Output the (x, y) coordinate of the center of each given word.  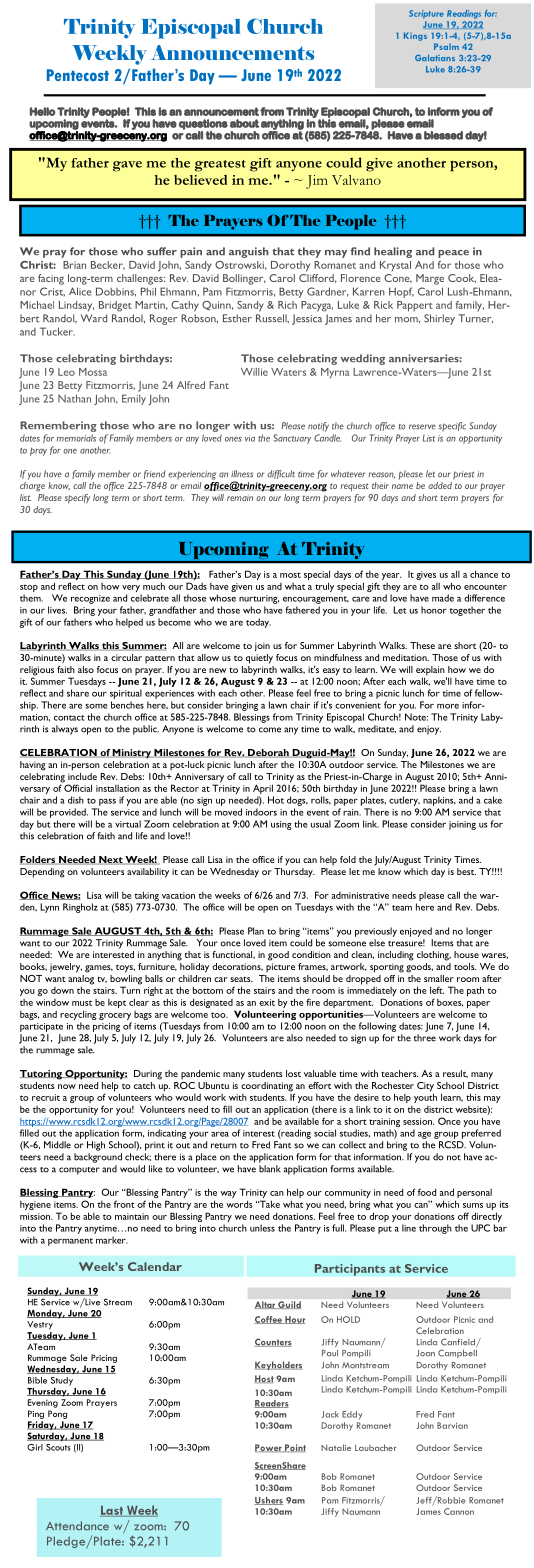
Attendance (77, 1526)
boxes (450, 1003)
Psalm (446, 46)
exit (267, 1002)
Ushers (268, 1501)
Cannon (459, 1511)
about (244, 123)
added (440, 485)
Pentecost (78, 75)
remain (240, 497)
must (82, 1003)
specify (77, 499)
